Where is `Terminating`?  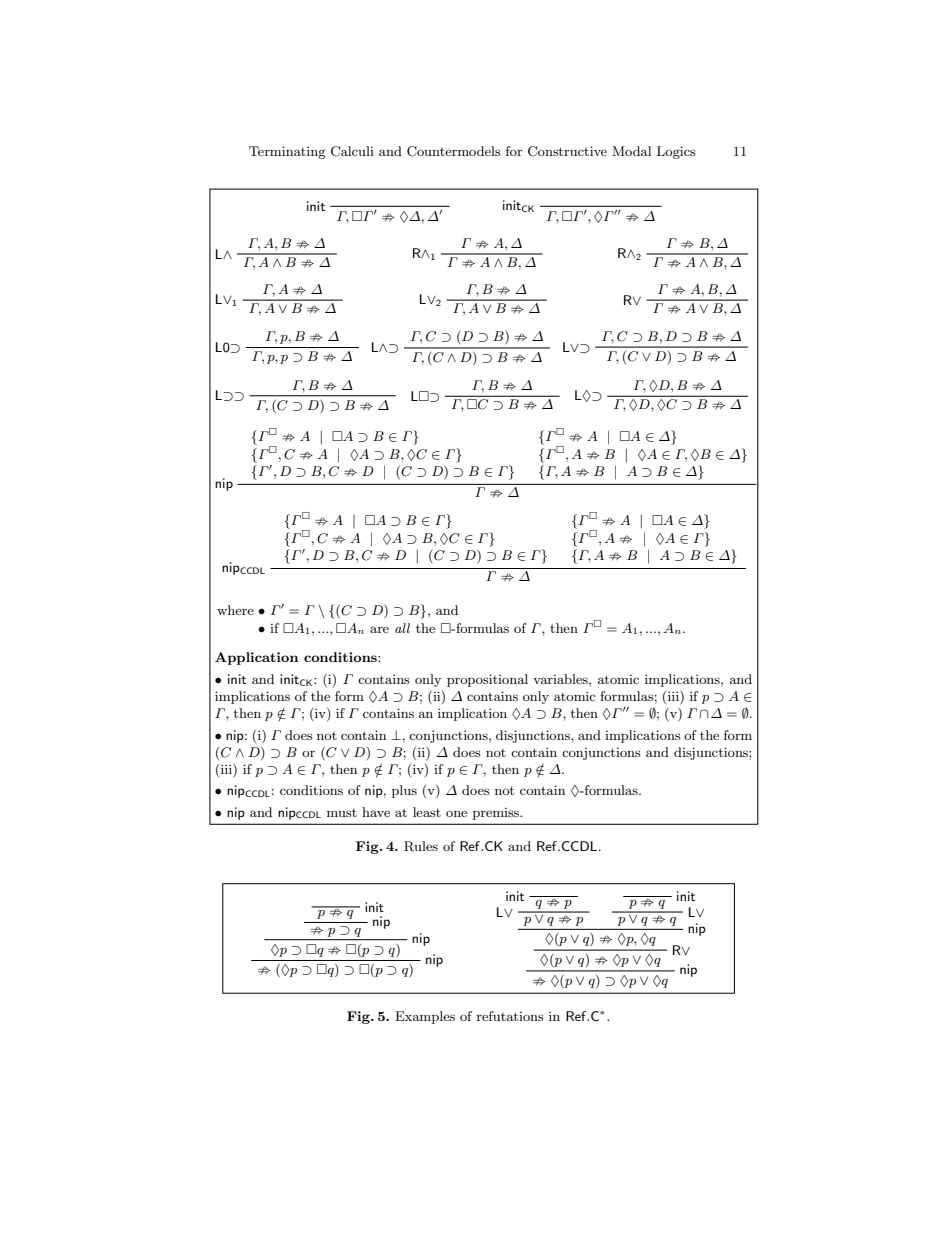 Terminating is located at coordinates (287, 152).
